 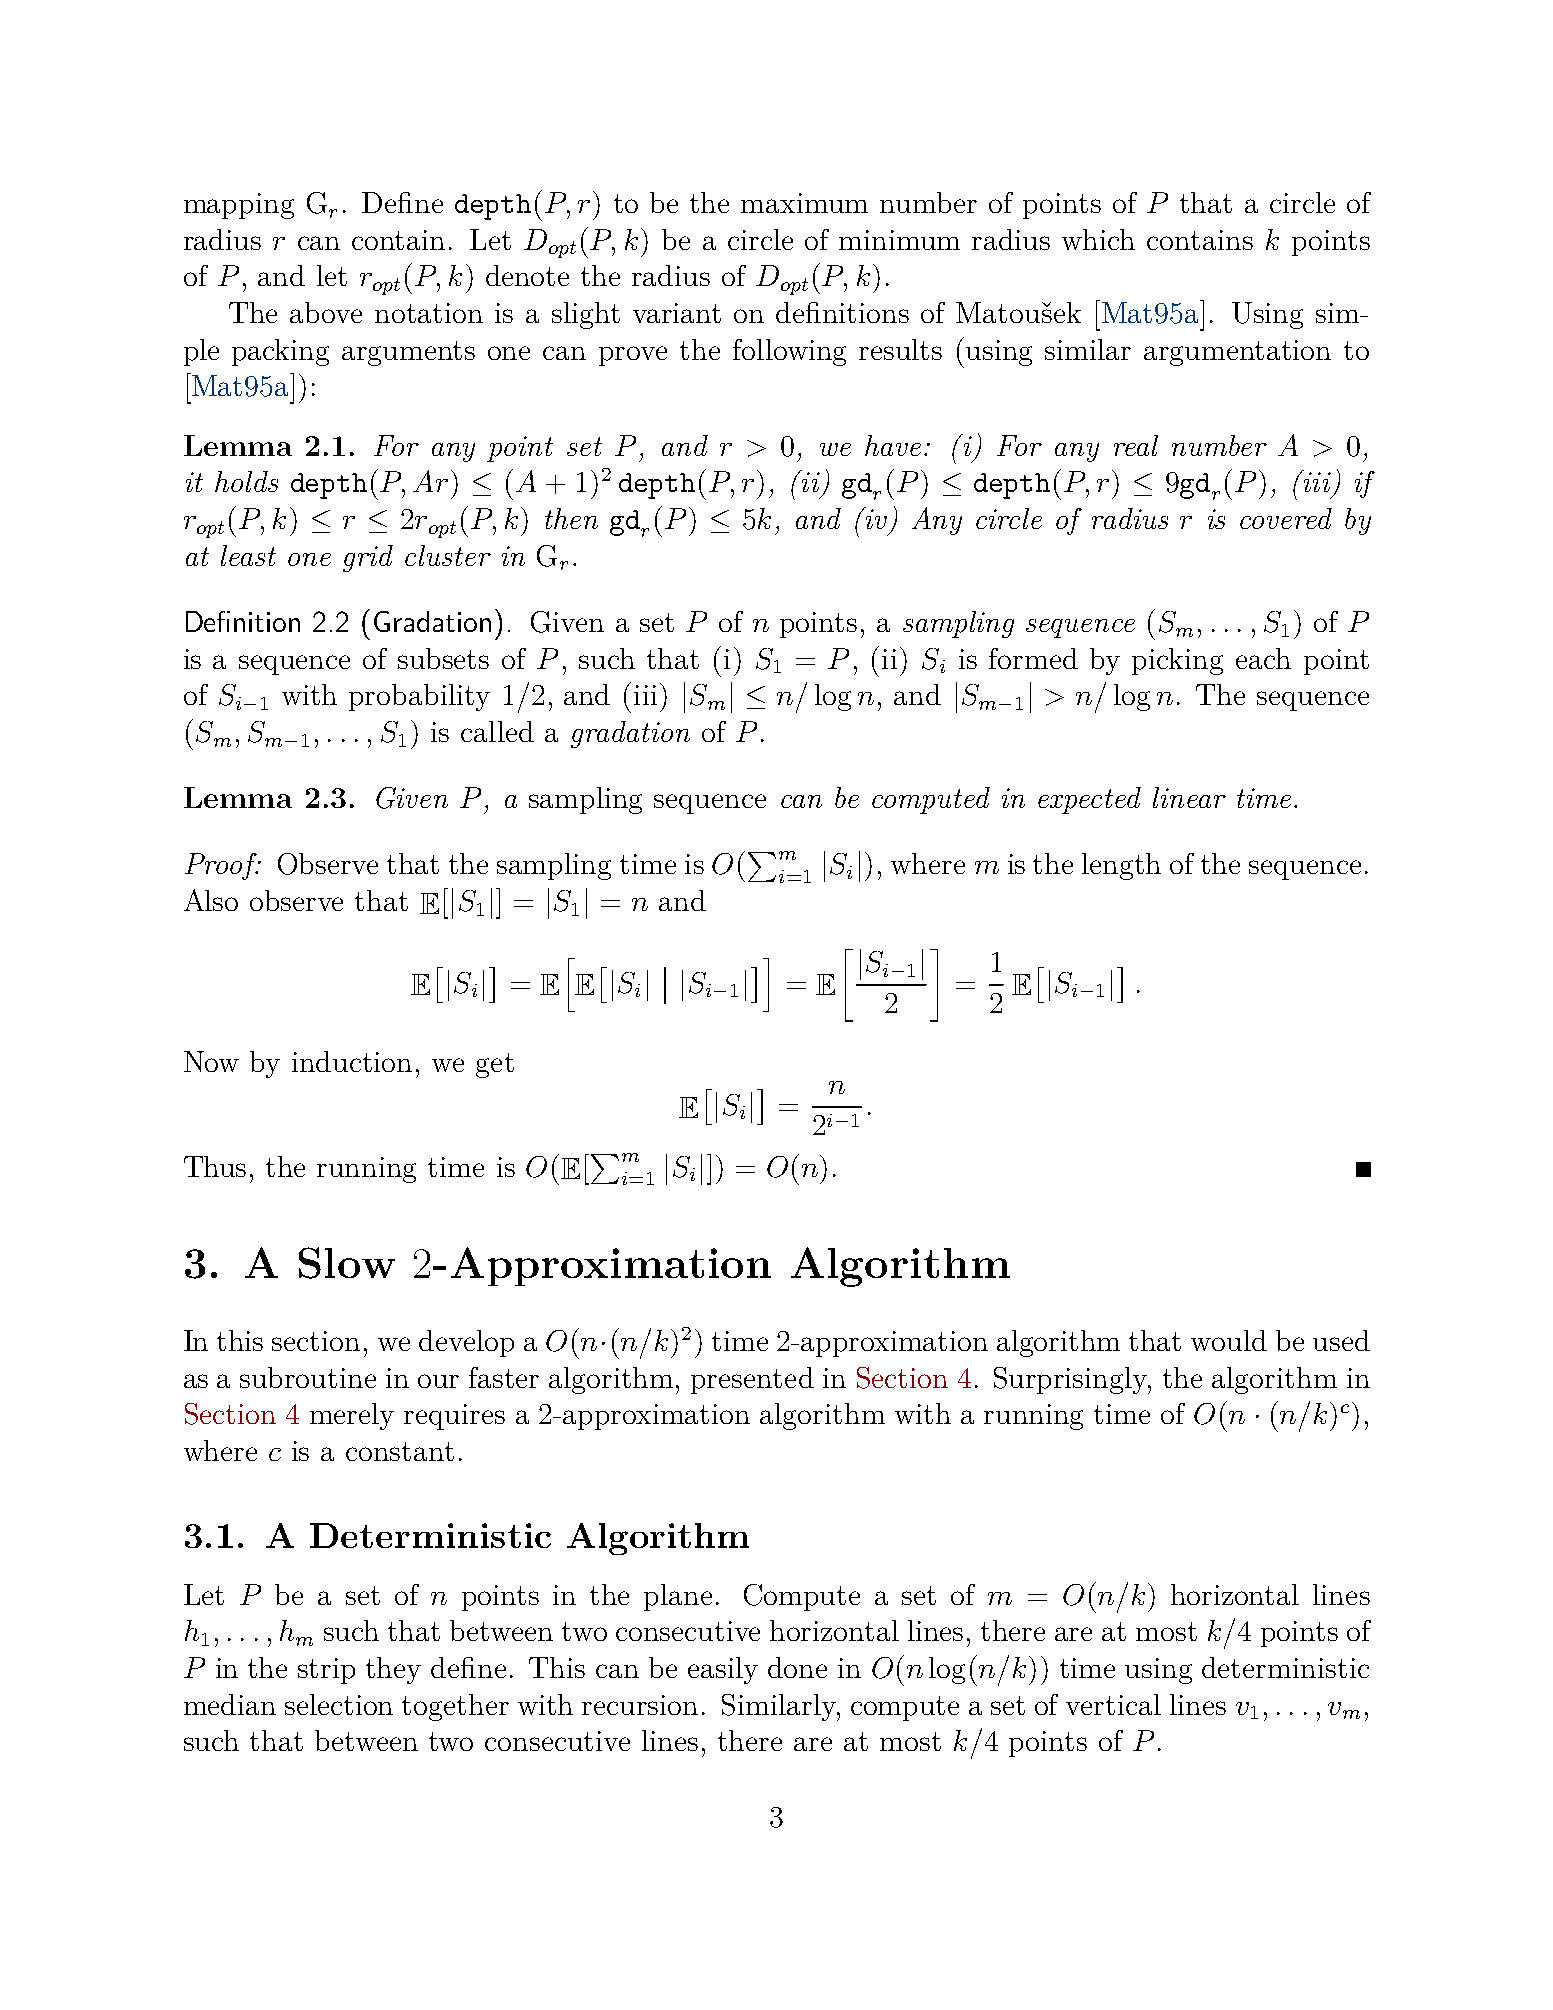 I want to click on which, so click(x=1098, y=239).
